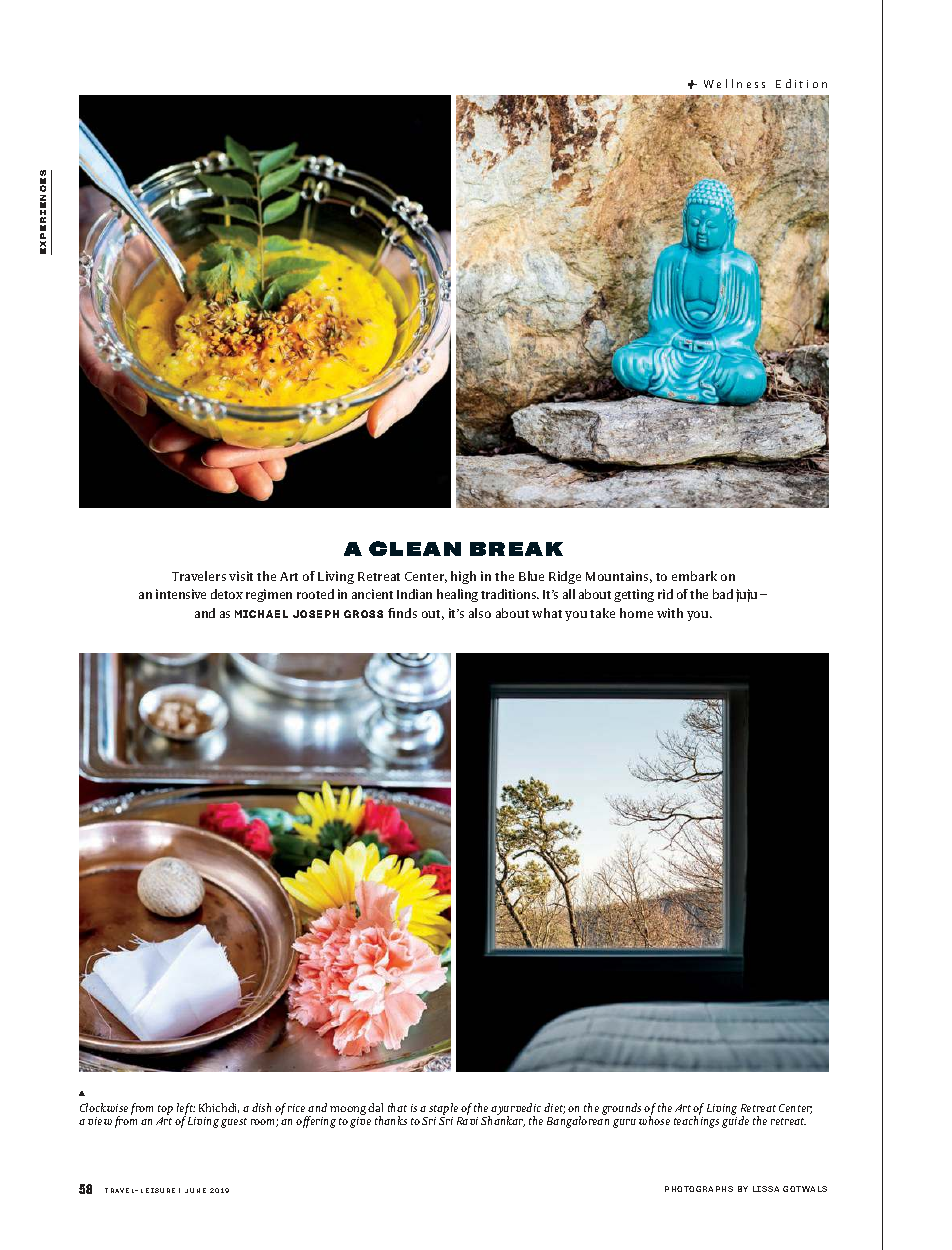 This document has width=952, height=1250. I want to click on top, so click(165, 1110).
